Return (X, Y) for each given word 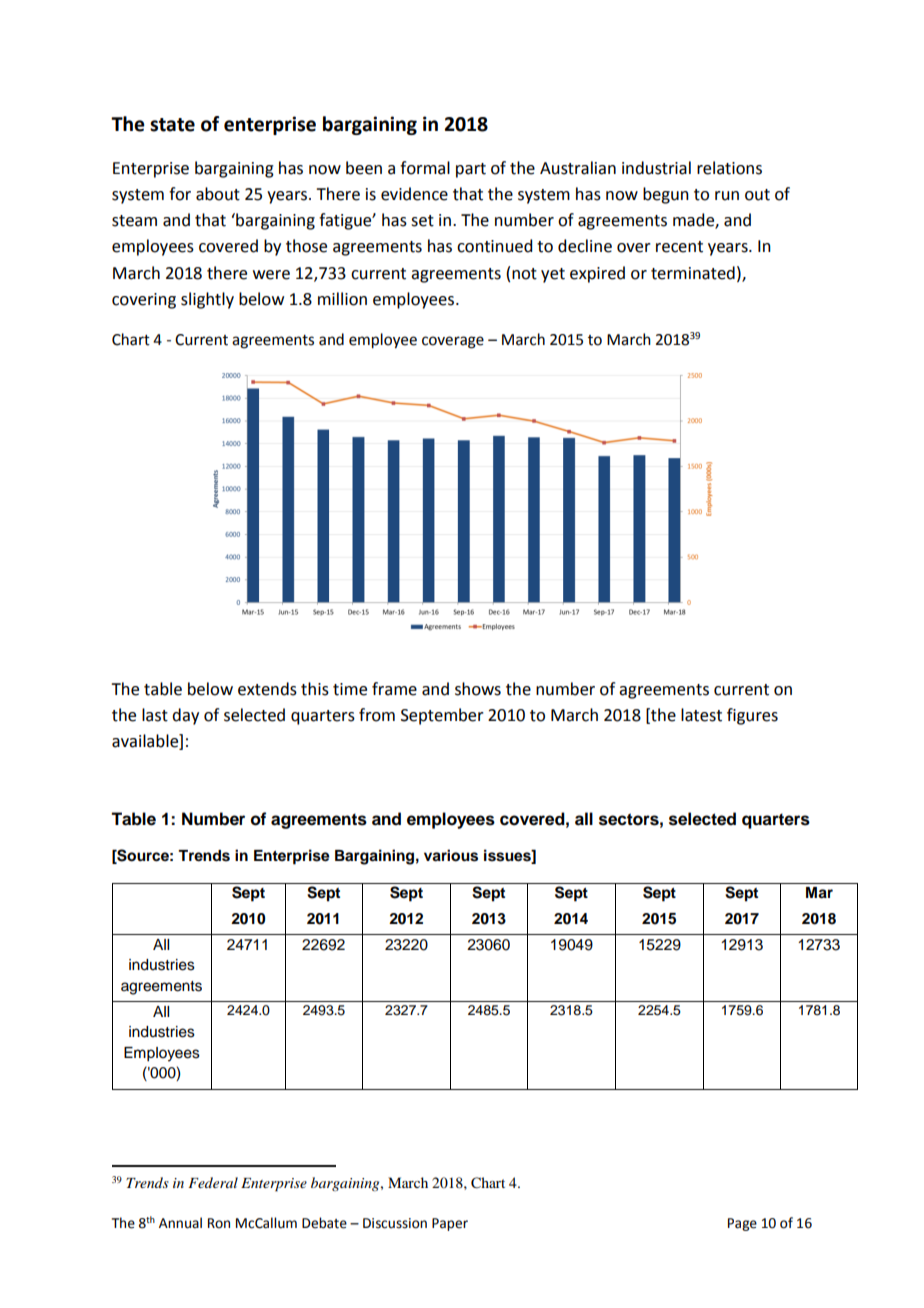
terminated (693, 273)
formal (425, 168)
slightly (207, 300)
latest (701, 715)
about (218, 194)
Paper (450, 1224)
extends (267, 689)
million (342, 299)
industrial (656, 168)
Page (742, 1224)
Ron (219, 1223)
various (451, 855)
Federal (213, 1182)
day (185, 716)
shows (478, 689)
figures (752, 716)
